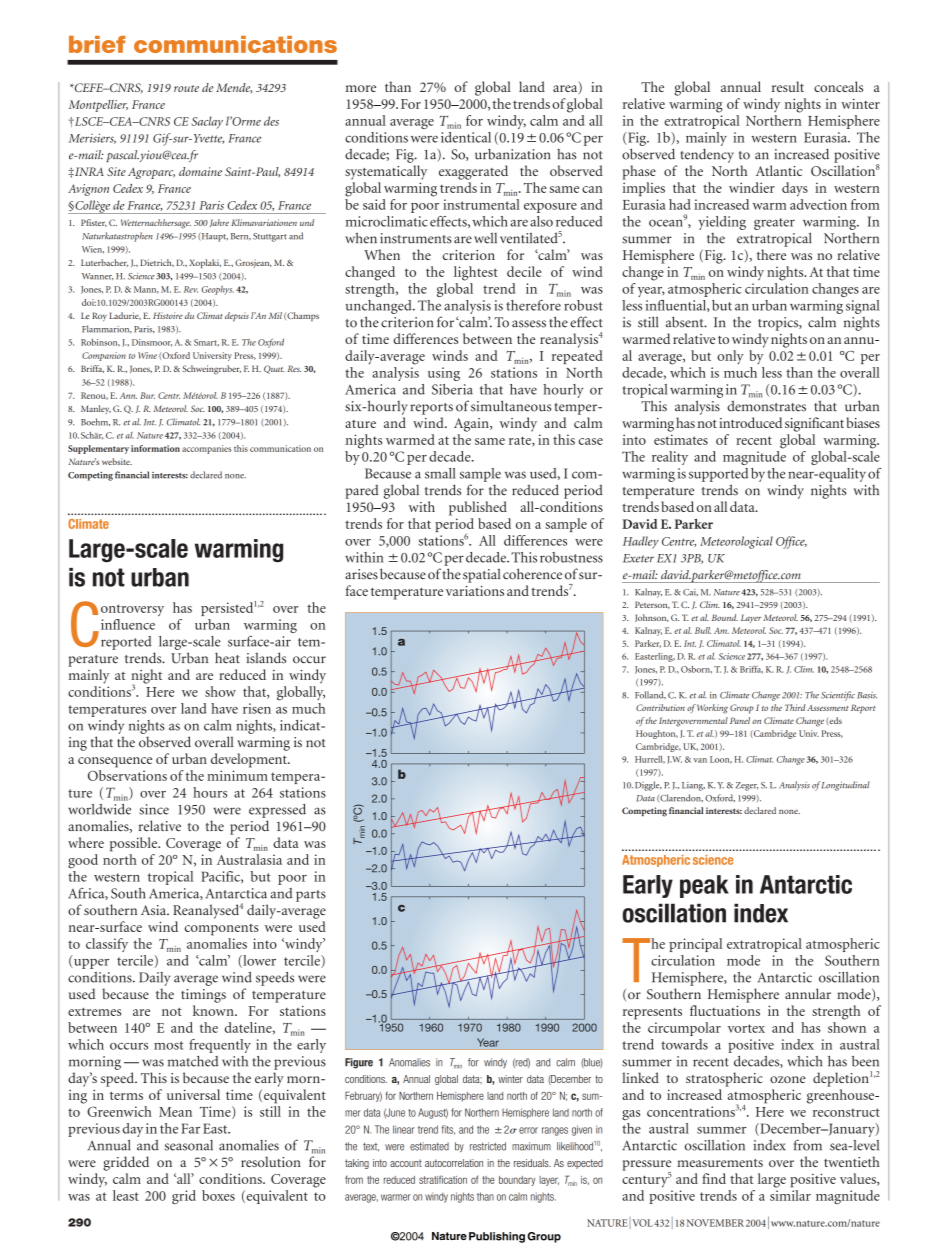 This screenshot has width=952, height=1251. What do you see at coordinates (218, 1195) in the screenshot?
I see `boxes` at bounding box center [218, 1195].
